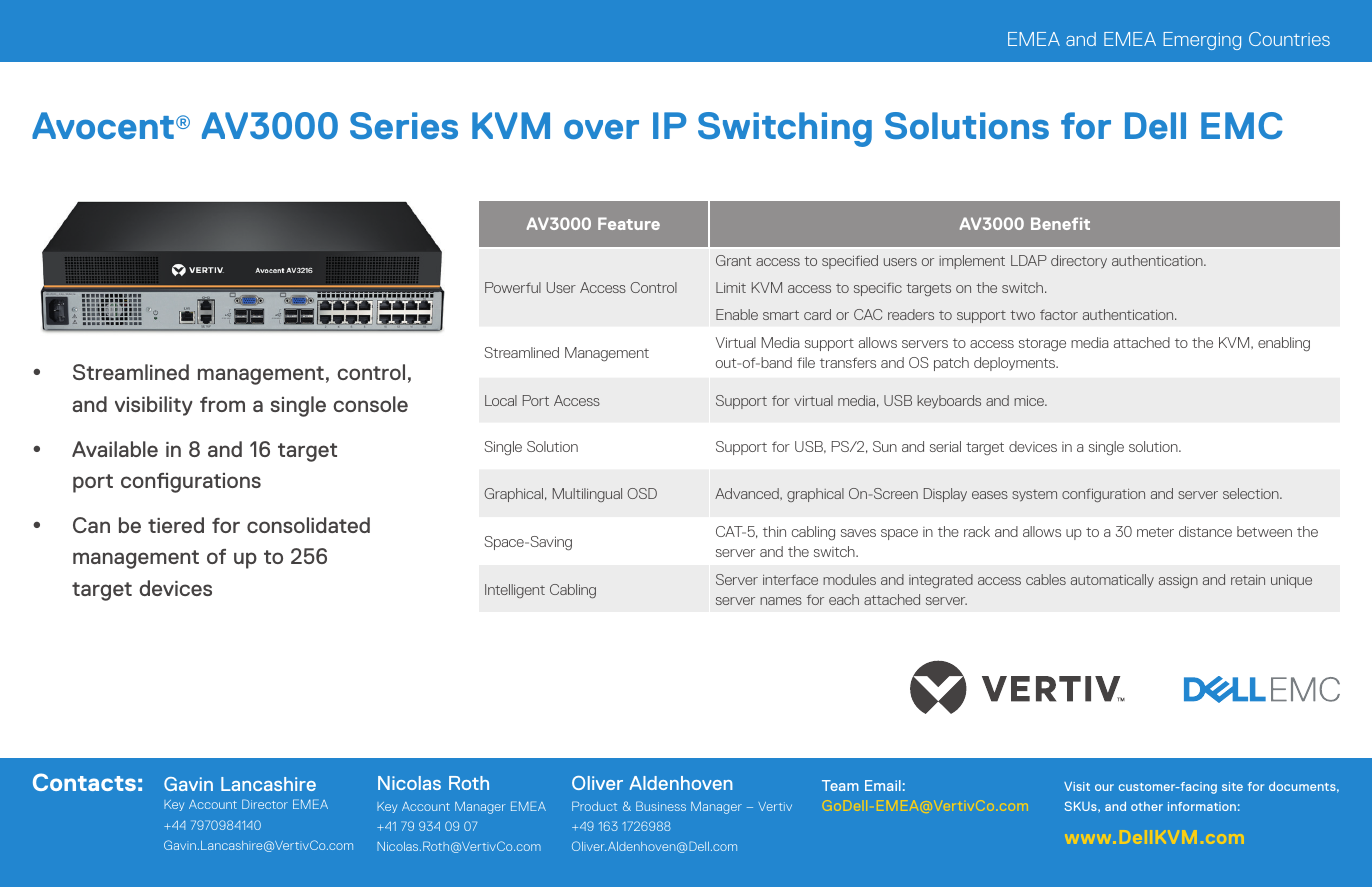 This image has height=887, width=1372. Describe the element at coordinates (601, 129) in the image. I see `over` at that location.
